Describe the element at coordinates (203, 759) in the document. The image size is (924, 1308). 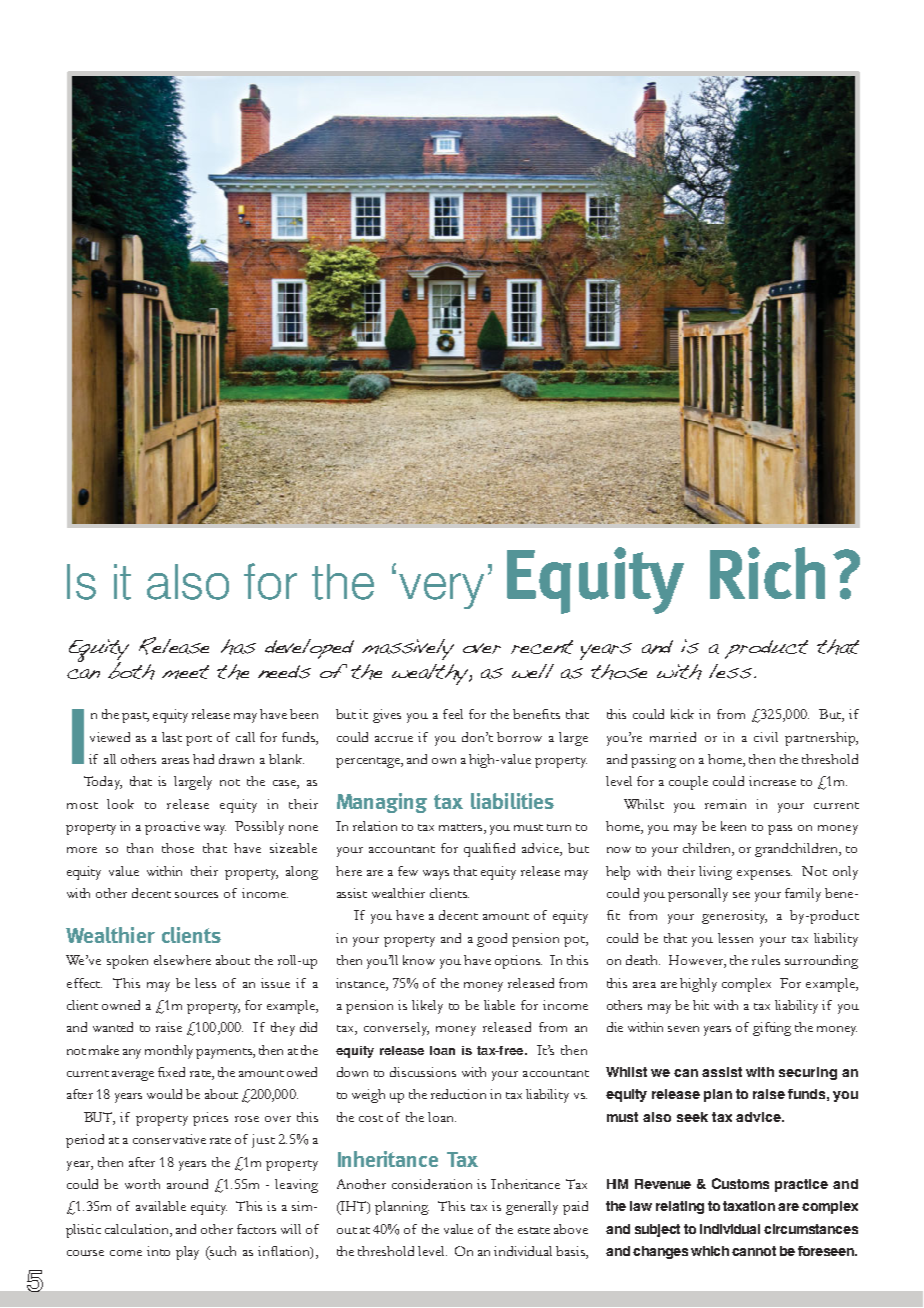
I see `had` at that location.
